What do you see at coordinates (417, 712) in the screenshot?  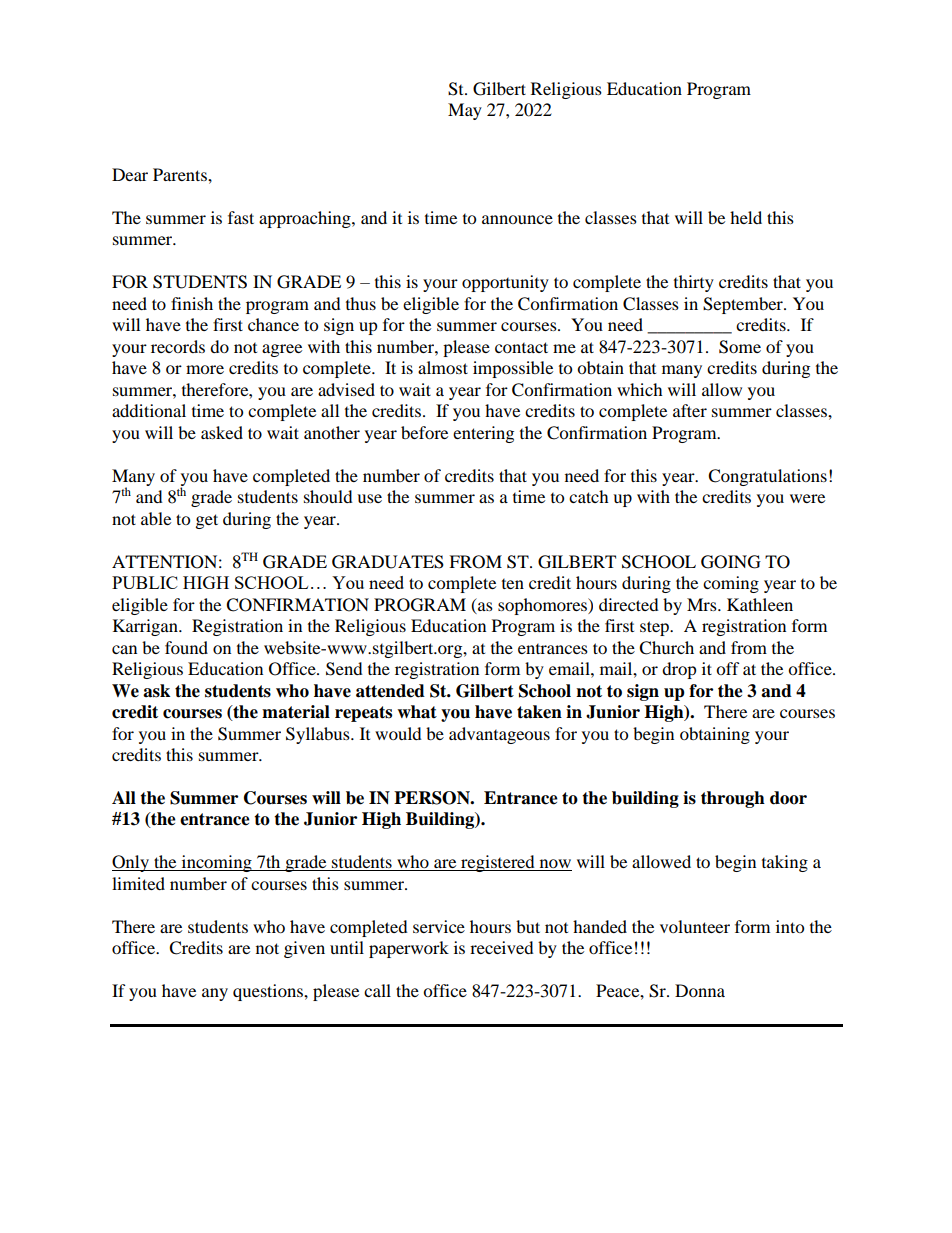 I see `what` at bounding box center [417, 712].
